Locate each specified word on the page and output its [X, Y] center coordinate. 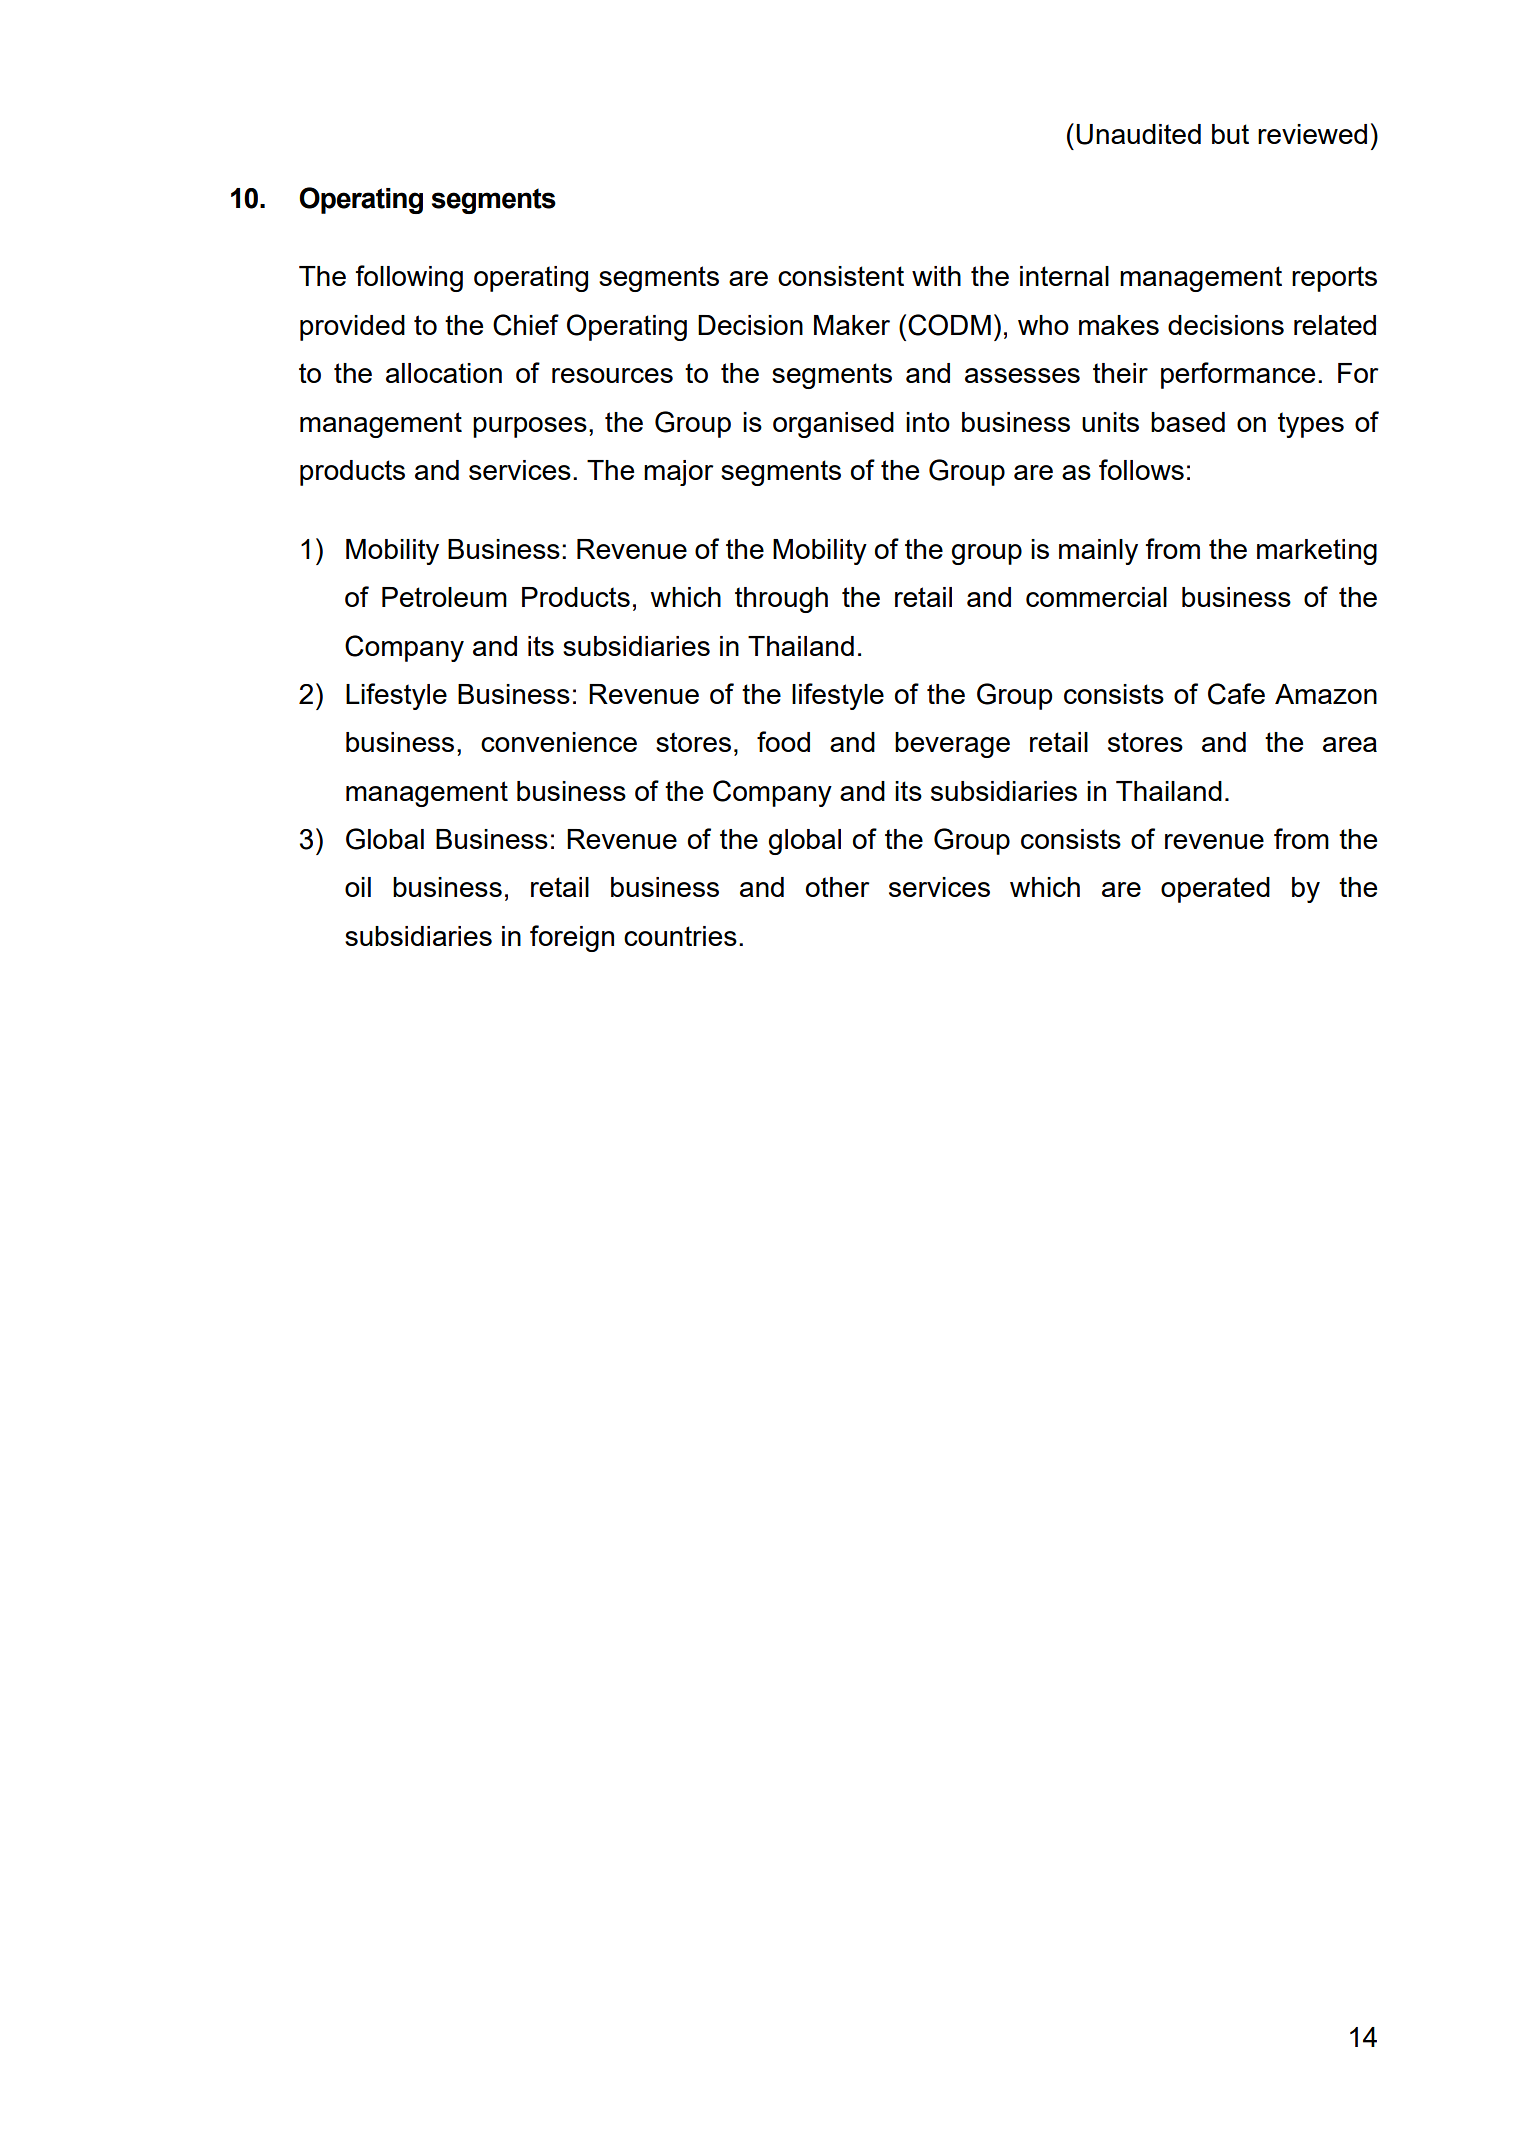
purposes [530, 427]
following [409, 278]
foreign [572, 938]
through [781, 600]
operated [1215, 890]
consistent [841, 276]
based [1188, 422]
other [837, 887]
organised [833, 425]
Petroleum [444, 597]
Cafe [1236, 694]
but [1230, 134]
